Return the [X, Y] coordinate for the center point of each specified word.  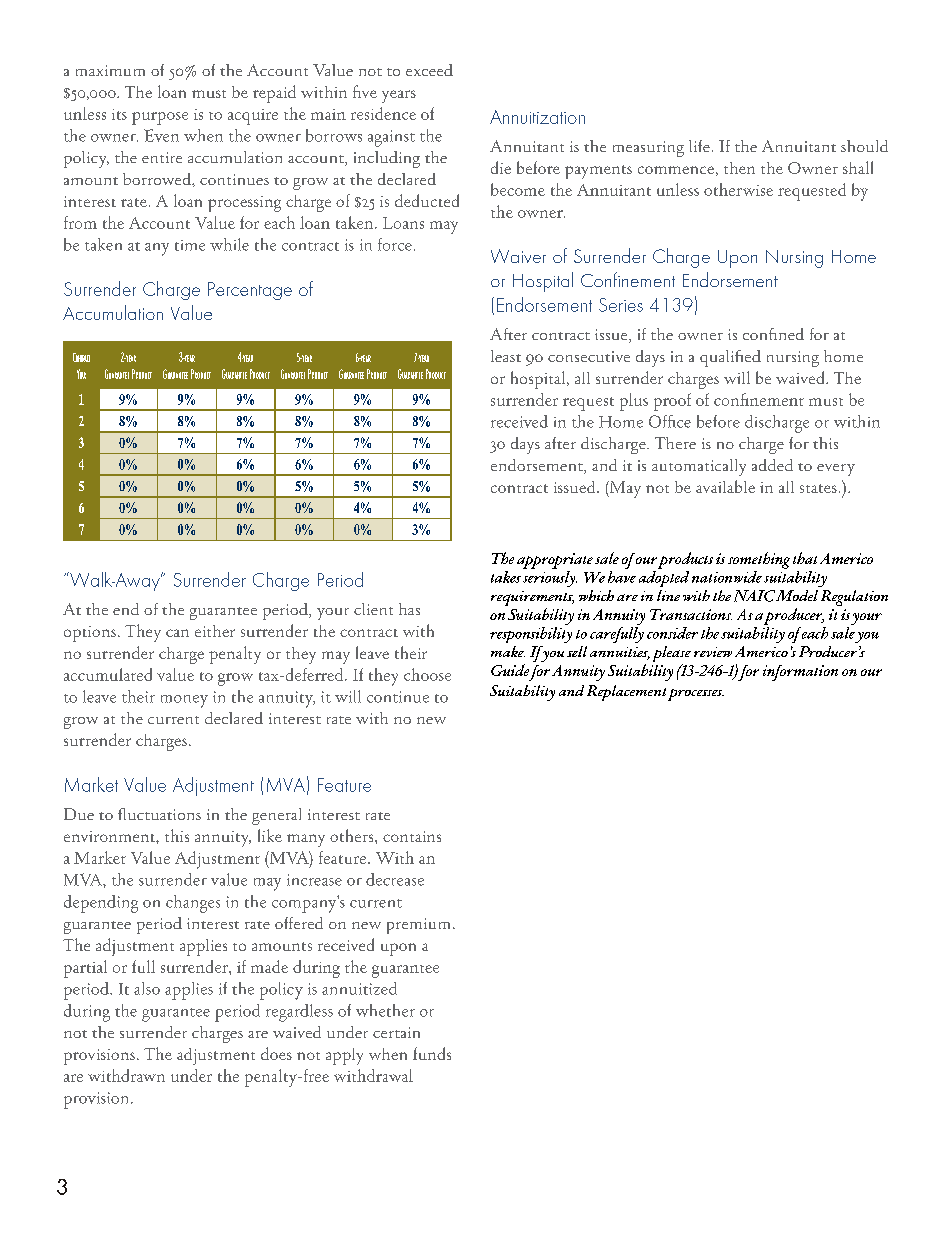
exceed [429, 70]
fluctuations [159, 814]
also [147, 988]
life [699, 146]
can [177, 633]
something [759, 560]
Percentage [250, 291]
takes [506, 577]
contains [412, 836]
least [506, 356]
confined [773, 334]
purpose [160, 118]
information [800, 673]
